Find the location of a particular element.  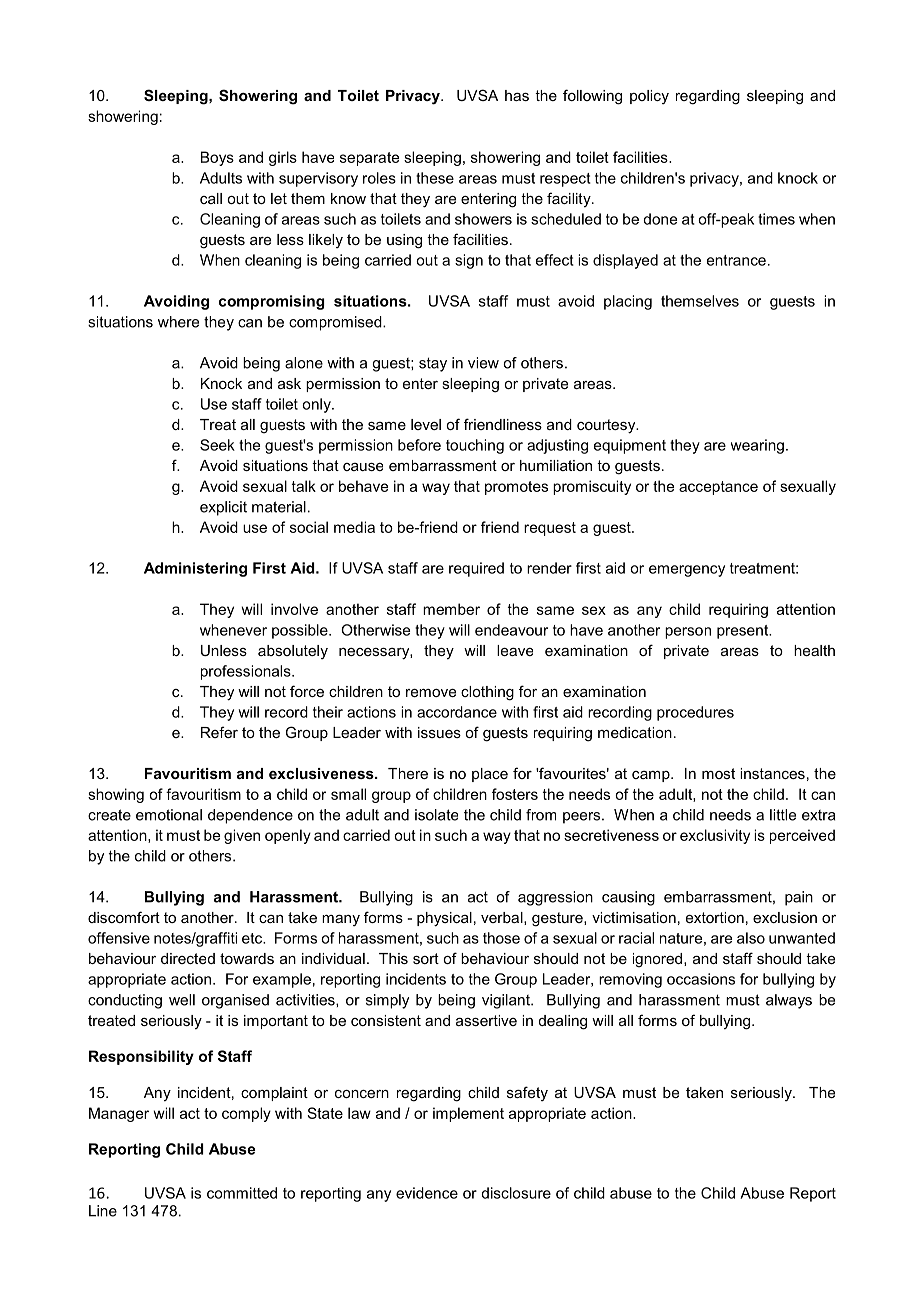

committed is located at coordinates (242, 1193).
